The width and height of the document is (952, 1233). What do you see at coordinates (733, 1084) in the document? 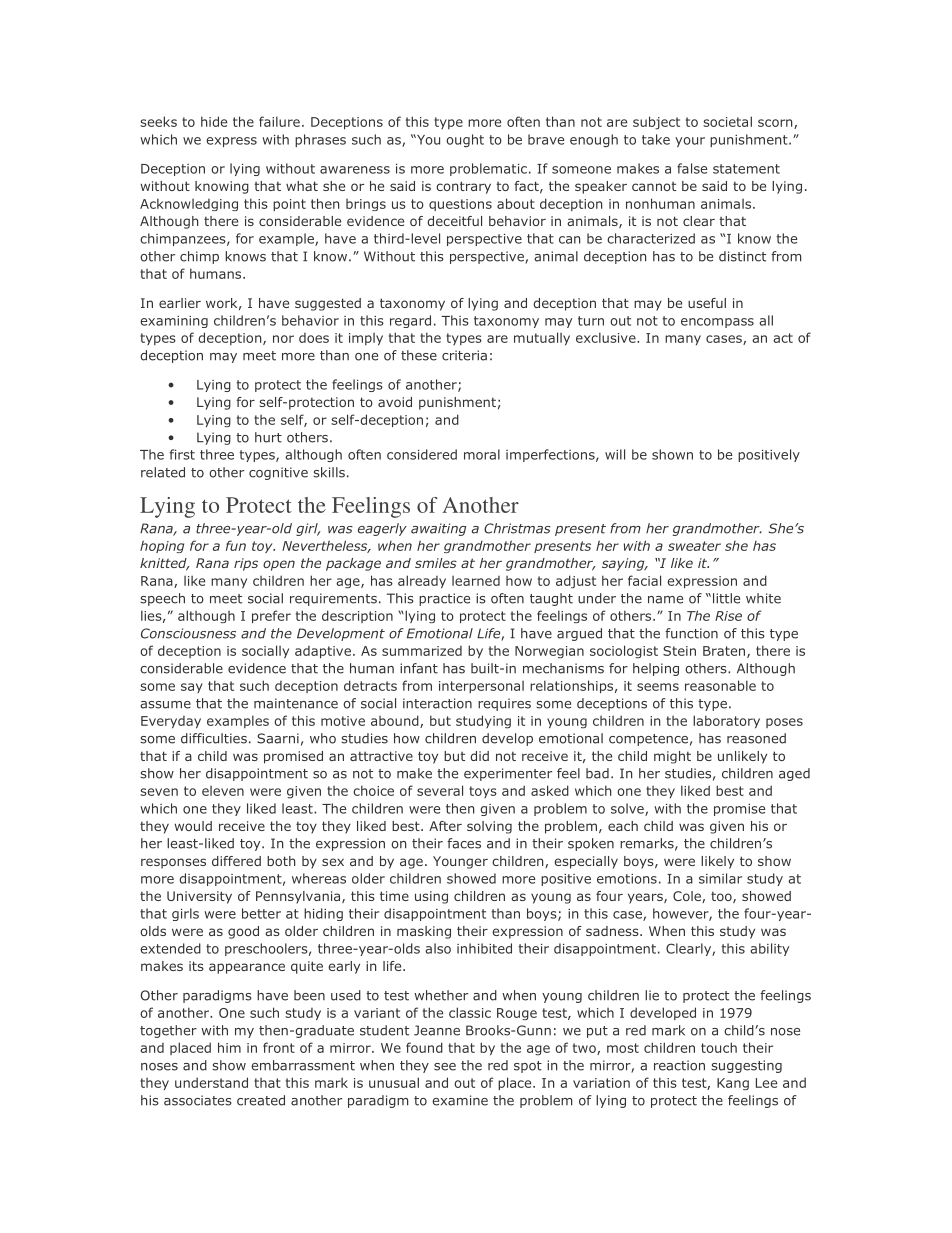
I see `Kang` at bounding box center [733, 1084].
